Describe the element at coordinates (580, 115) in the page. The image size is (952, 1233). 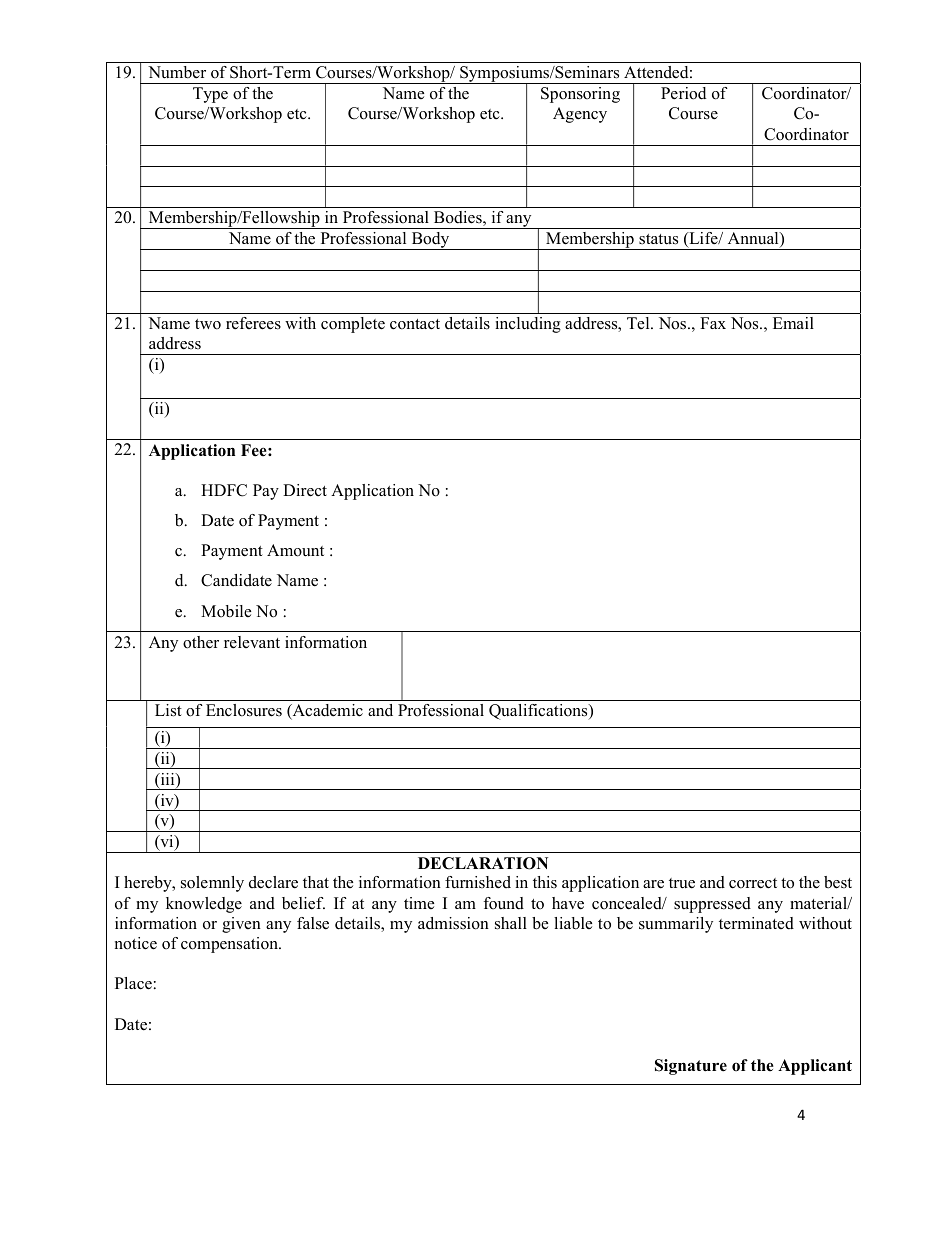
I see `Agency` at that location.
